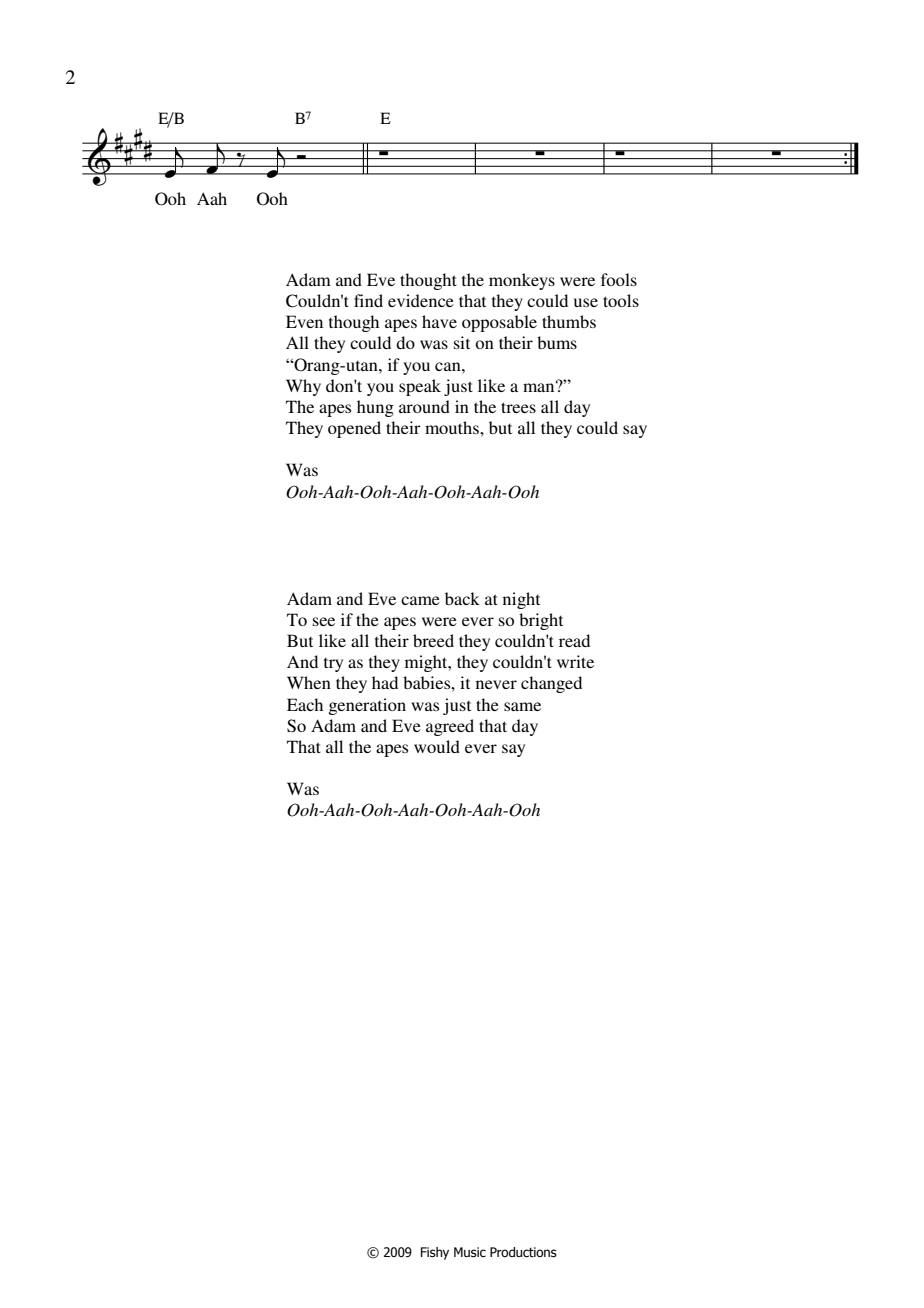  I want to click on Fishy, so click(435, 1253).
